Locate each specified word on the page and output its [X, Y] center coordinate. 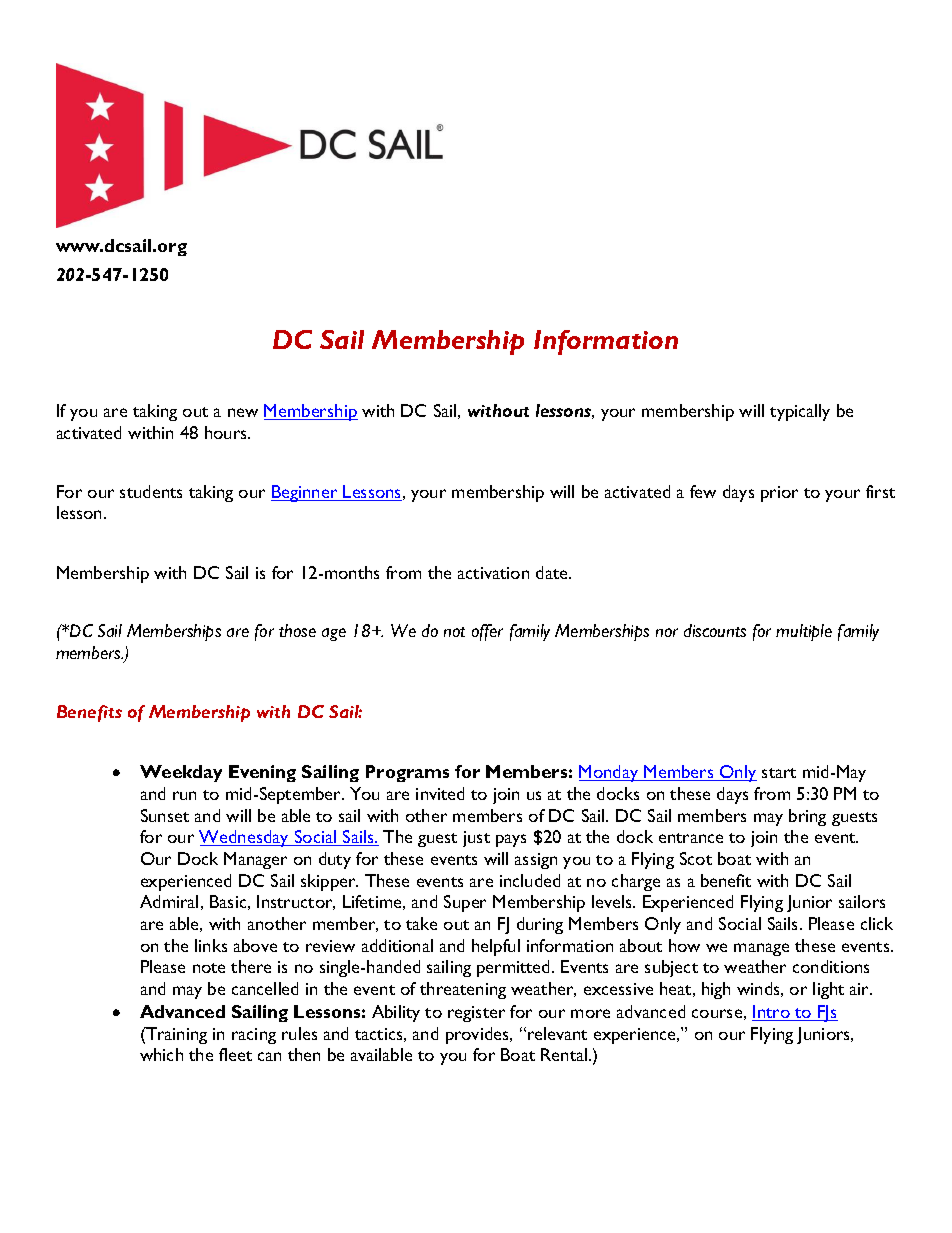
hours [227, 432]
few [703, 491]
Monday [610, 773]
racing [254, 1036]
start [779, 773]
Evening [262, 773]
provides [479, 1035]
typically [800, 412]
